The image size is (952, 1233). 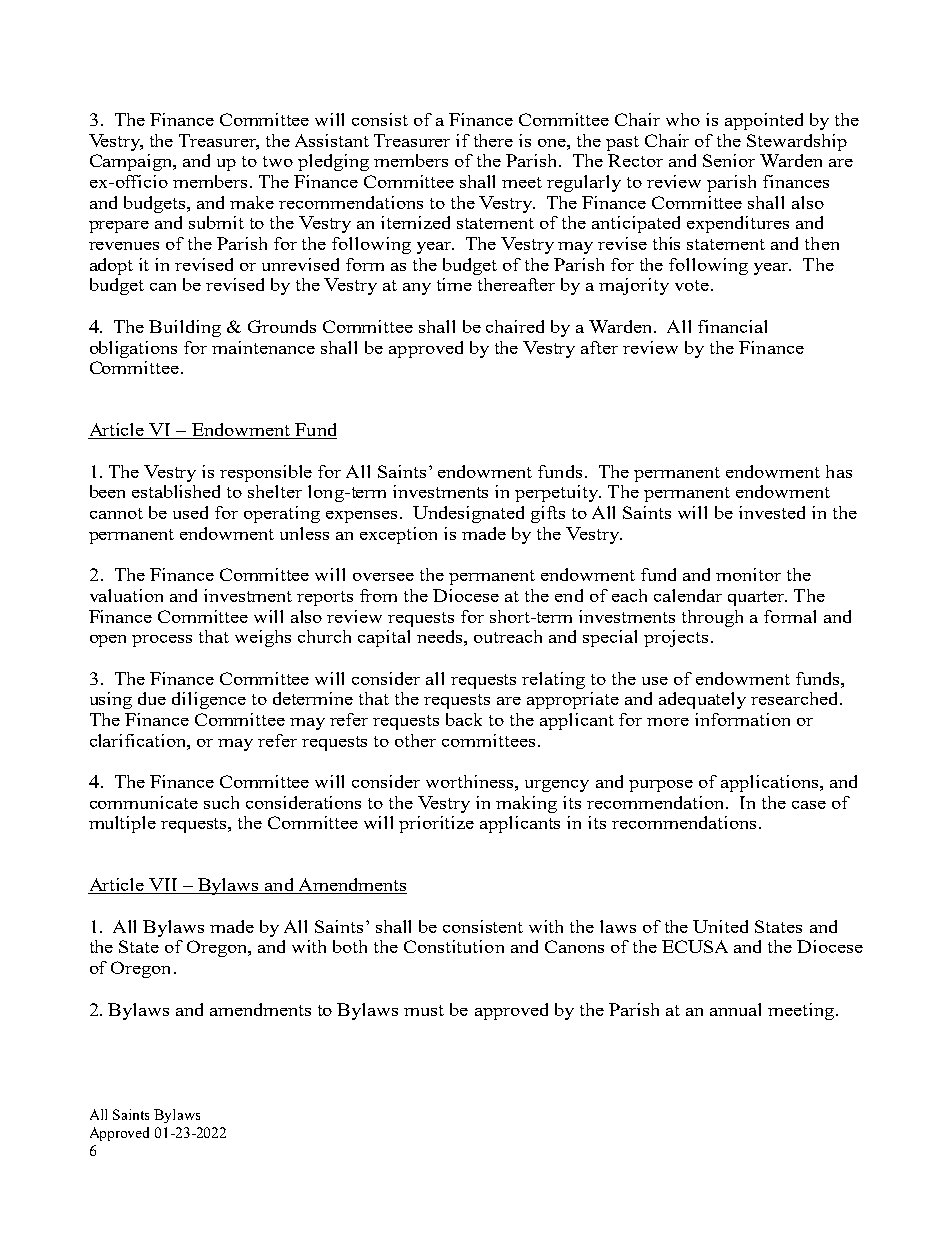 I want to click on Undesignated, so click(x=468, y=514).
